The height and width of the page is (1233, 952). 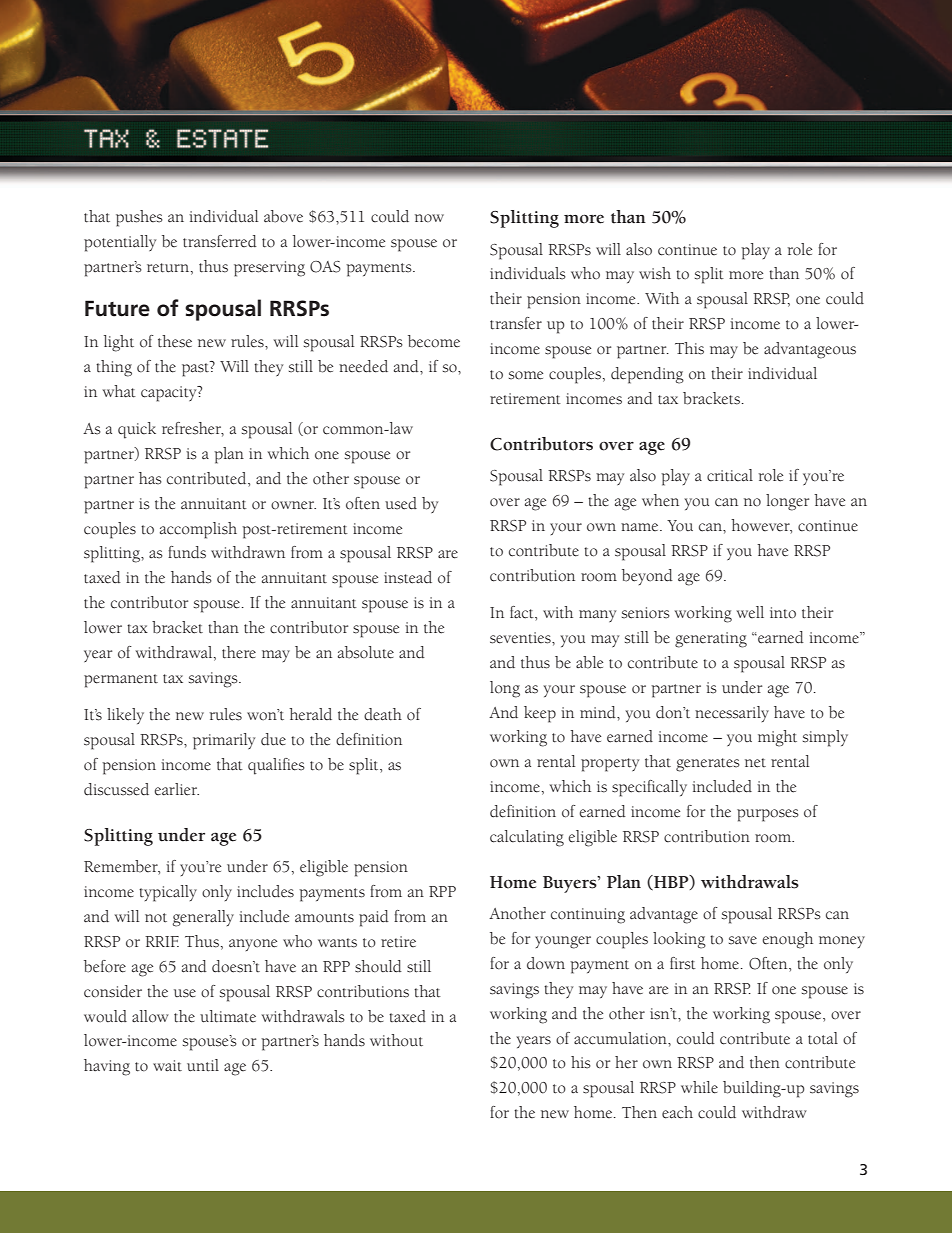 I want to click on earlier, so click(x=176, y=789).
